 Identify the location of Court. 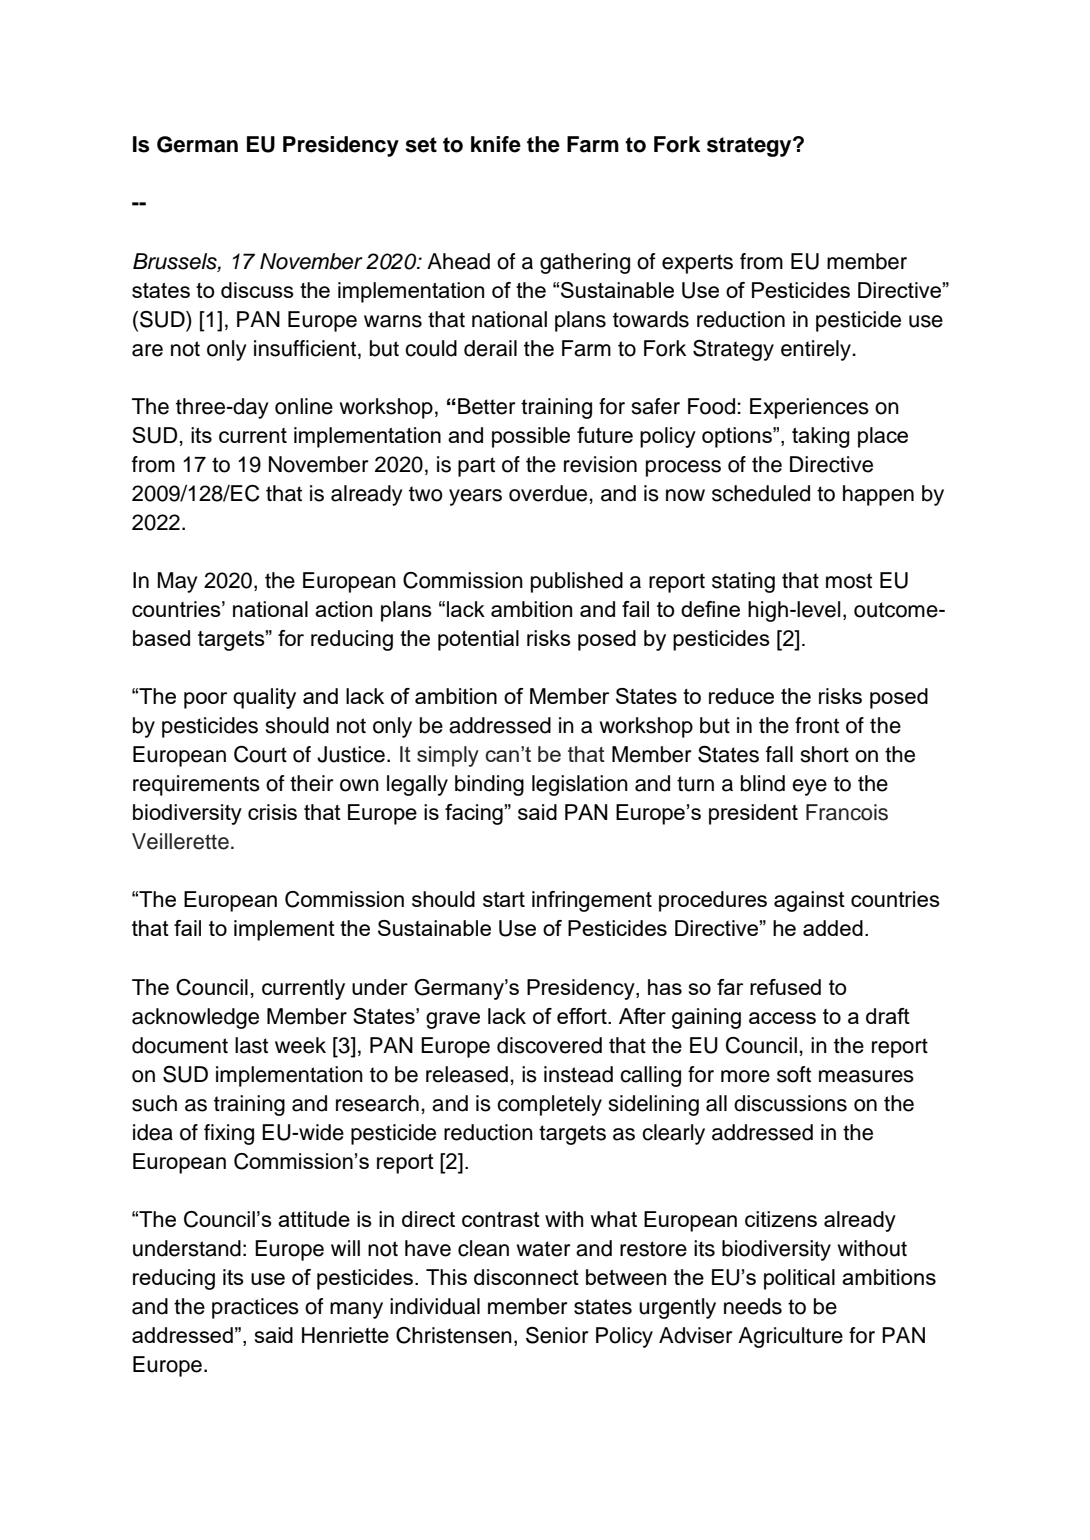
(260, 754).
